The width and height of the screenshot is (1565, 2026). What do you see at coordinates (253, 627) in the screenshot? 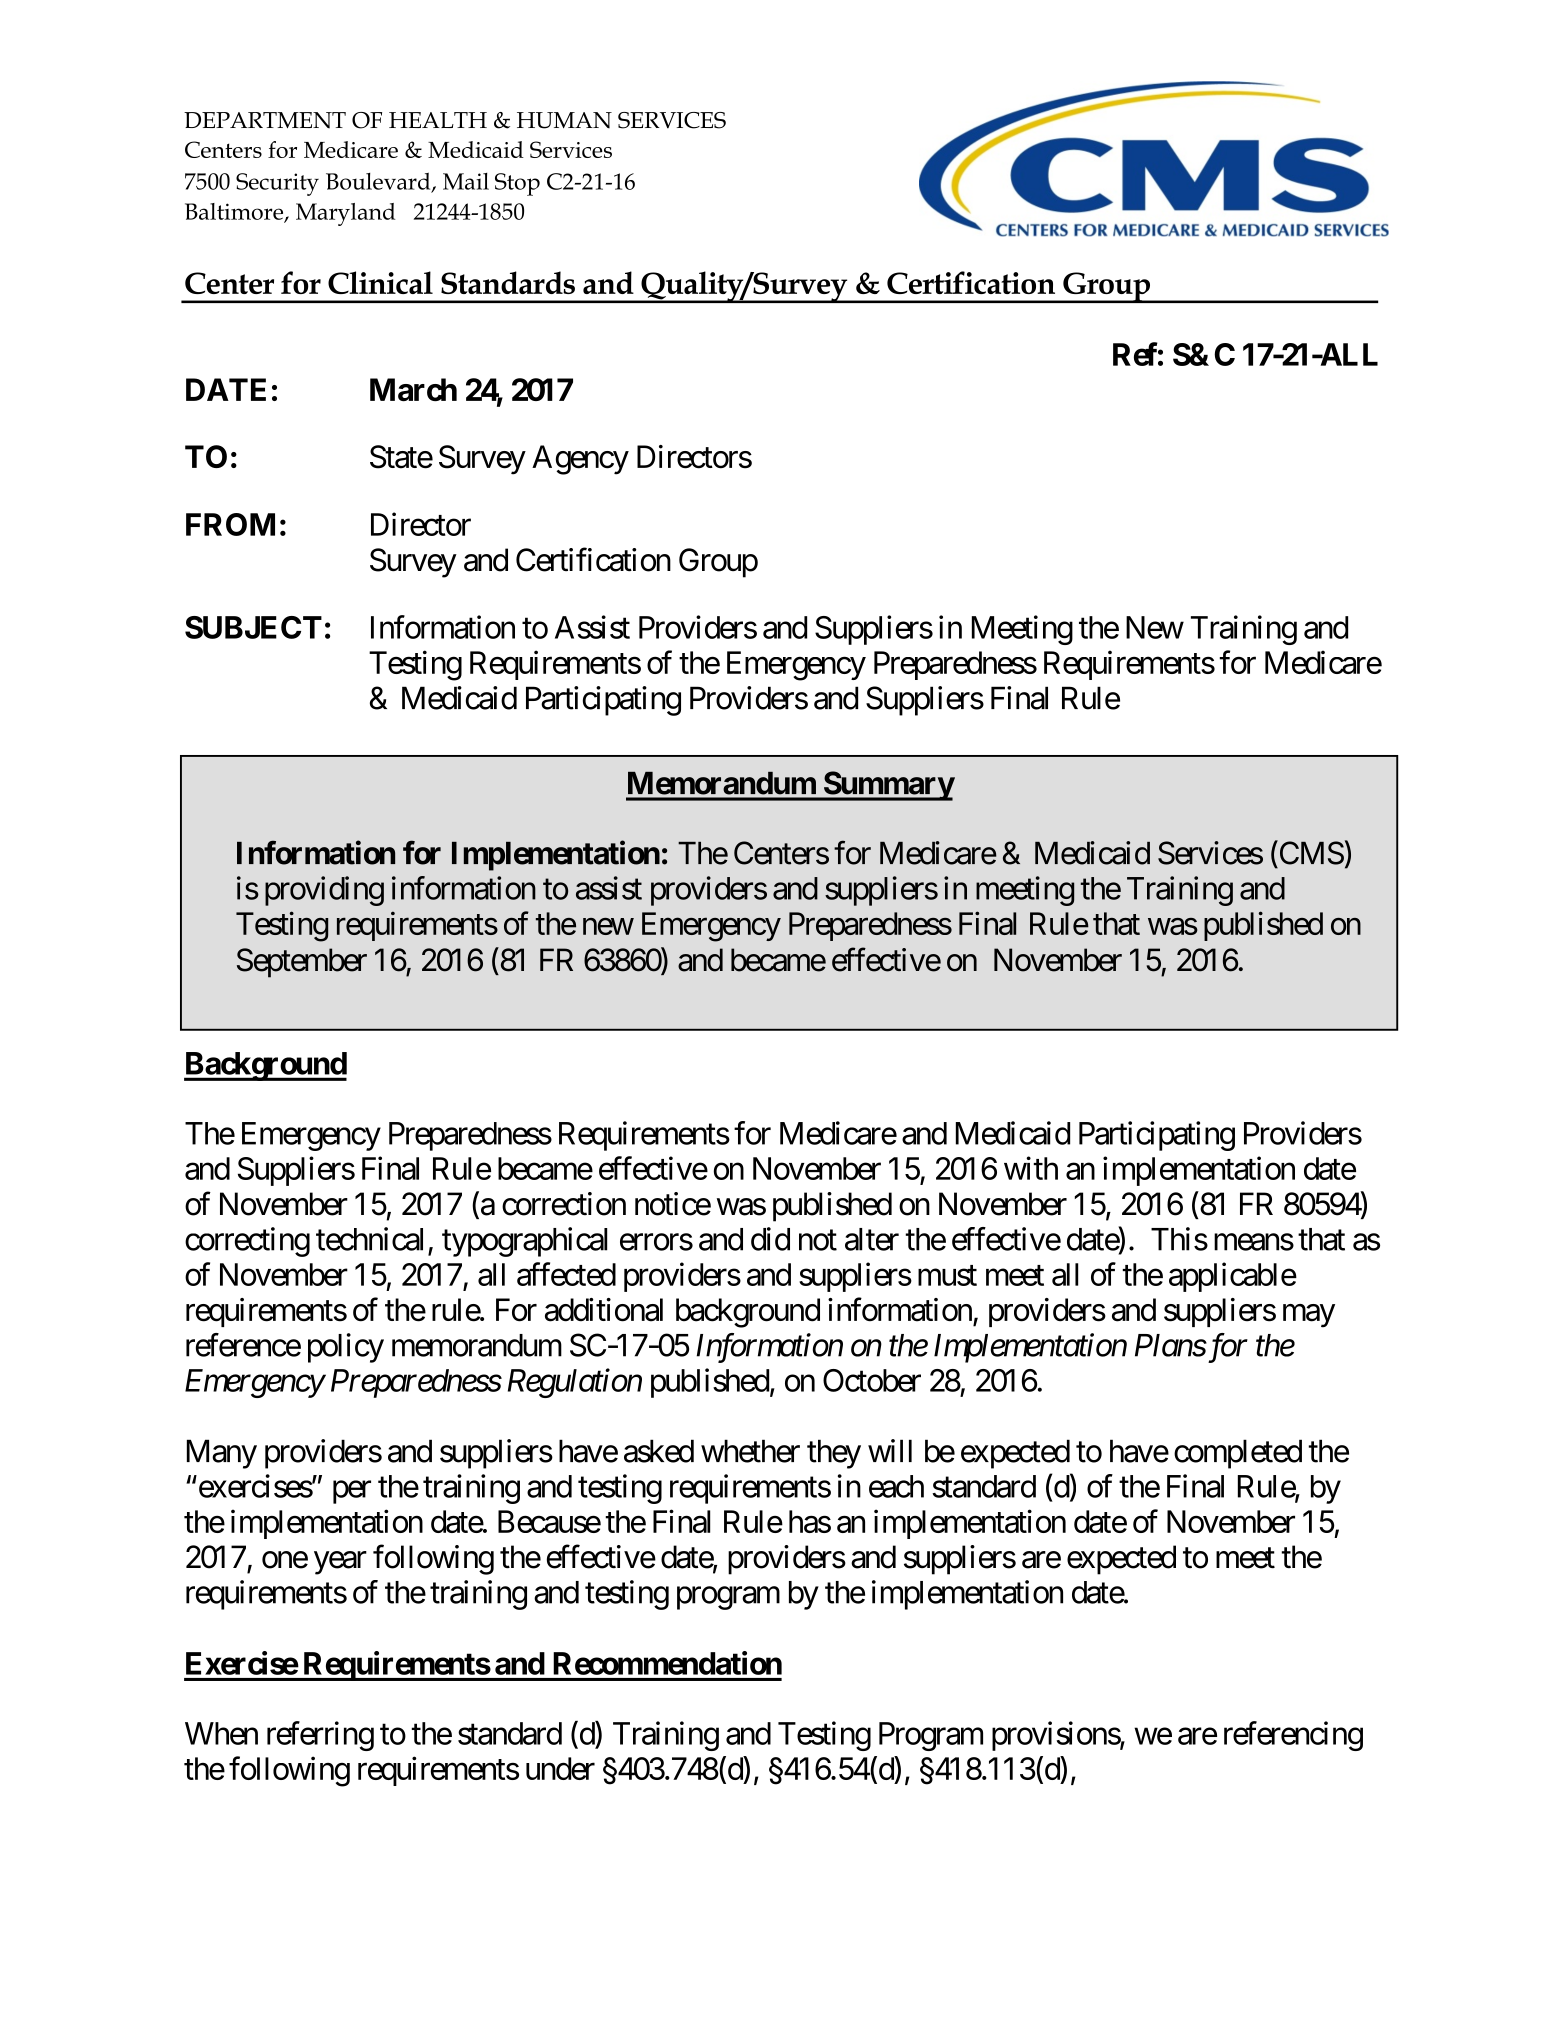
I see `SUBJECT` at bounding box center [253, 627].
